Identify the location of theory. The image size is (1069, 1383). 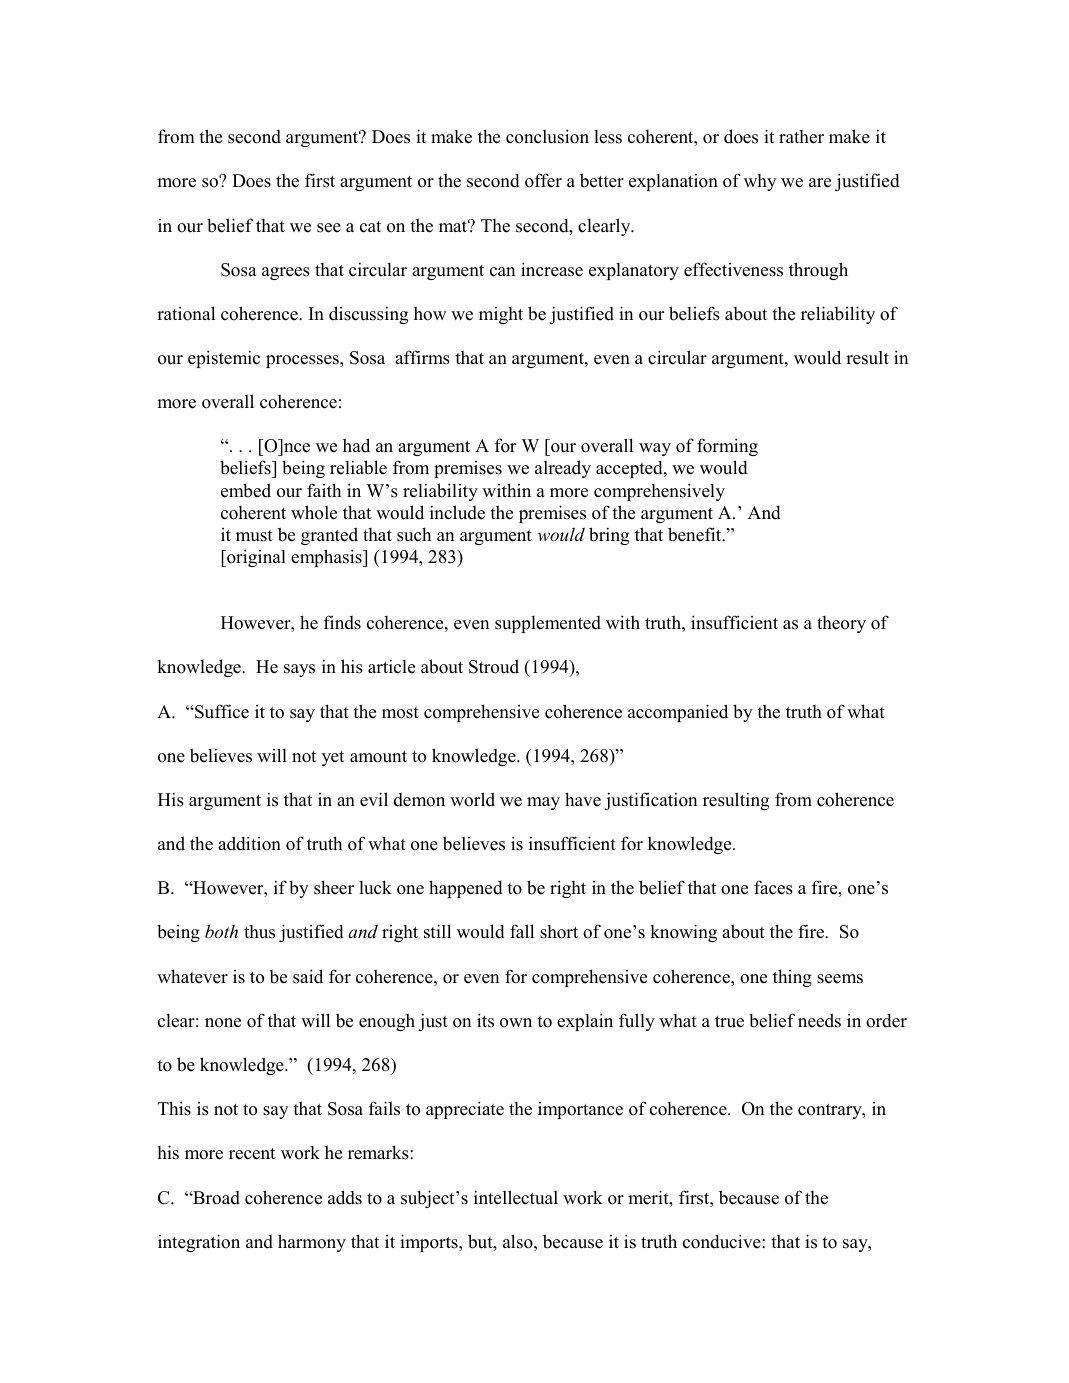
(841, 624).
